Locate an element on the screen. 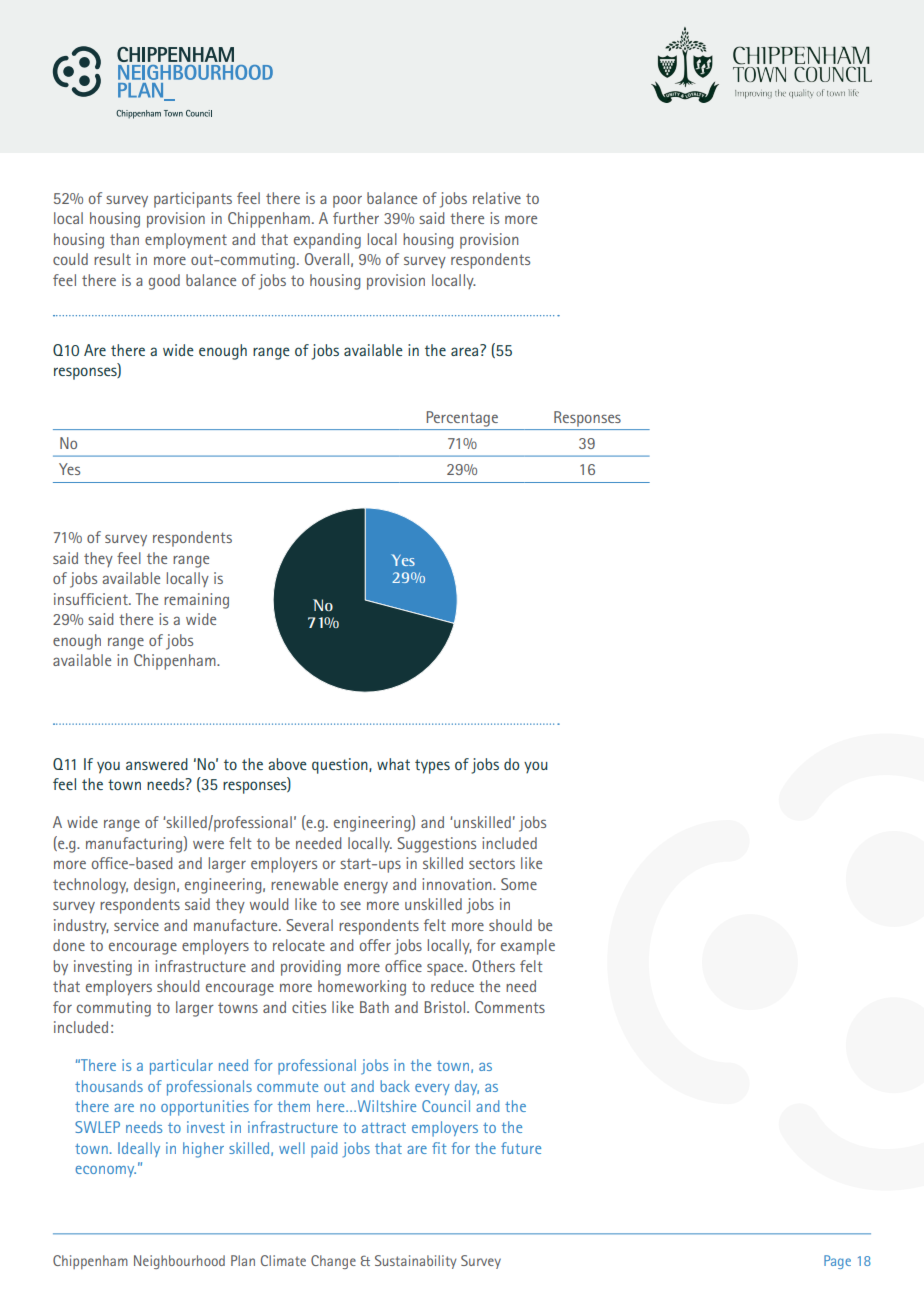  Some is located at coordinates (519, 884).
